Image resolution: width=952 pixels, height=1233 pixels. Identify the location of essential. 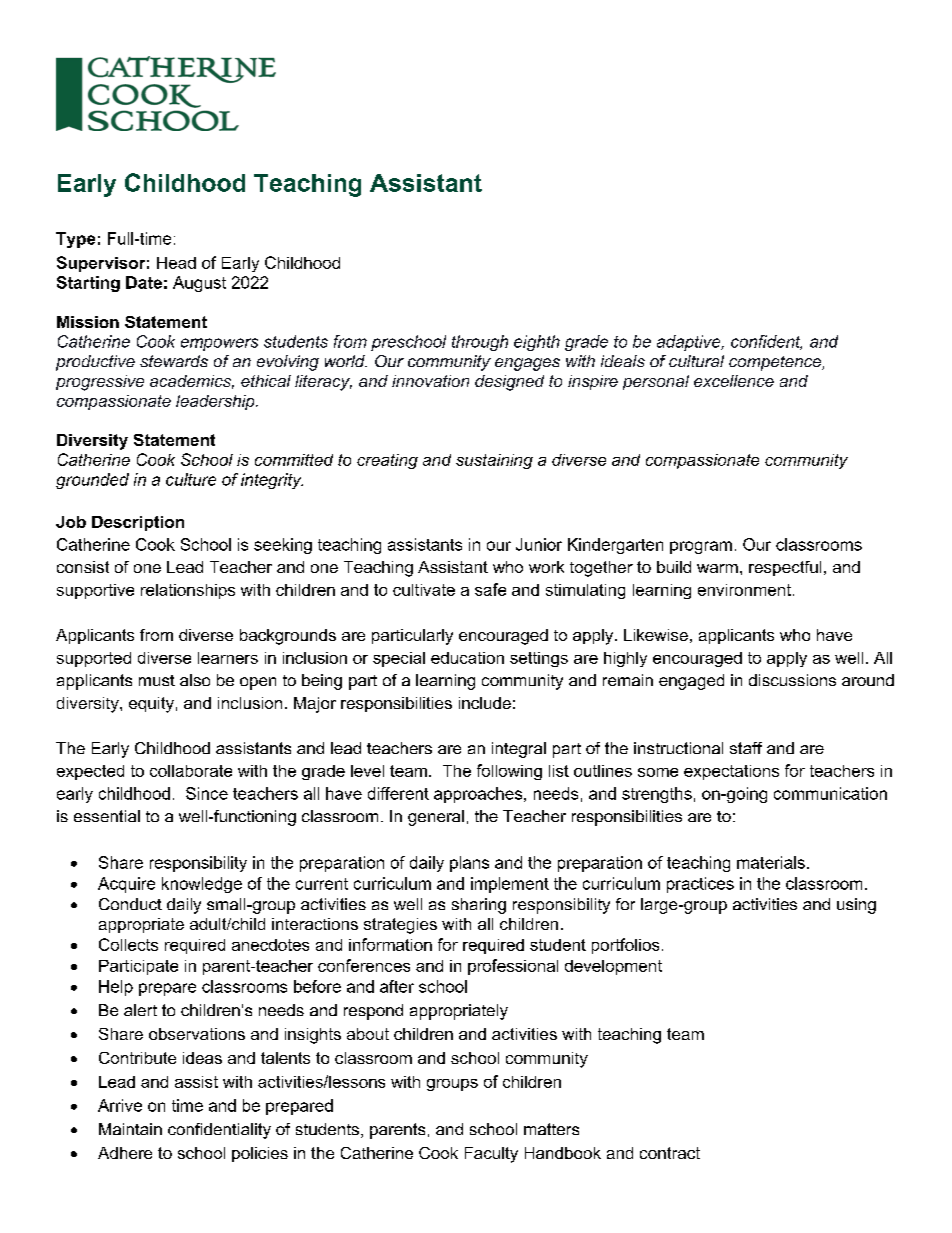
(107, 816).
